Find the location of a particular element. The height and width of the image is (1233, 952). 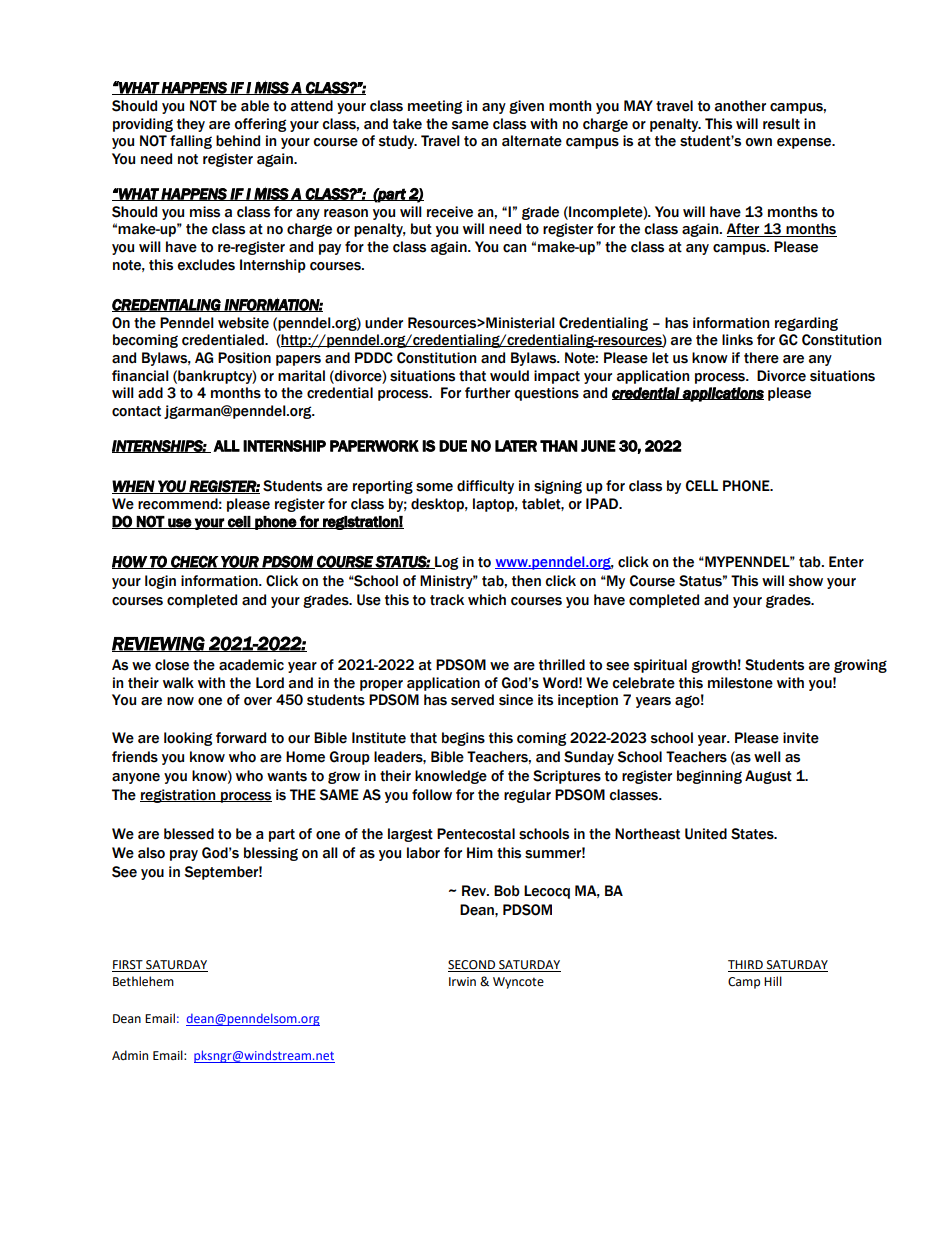

there is located at coordinates (761, 358).
